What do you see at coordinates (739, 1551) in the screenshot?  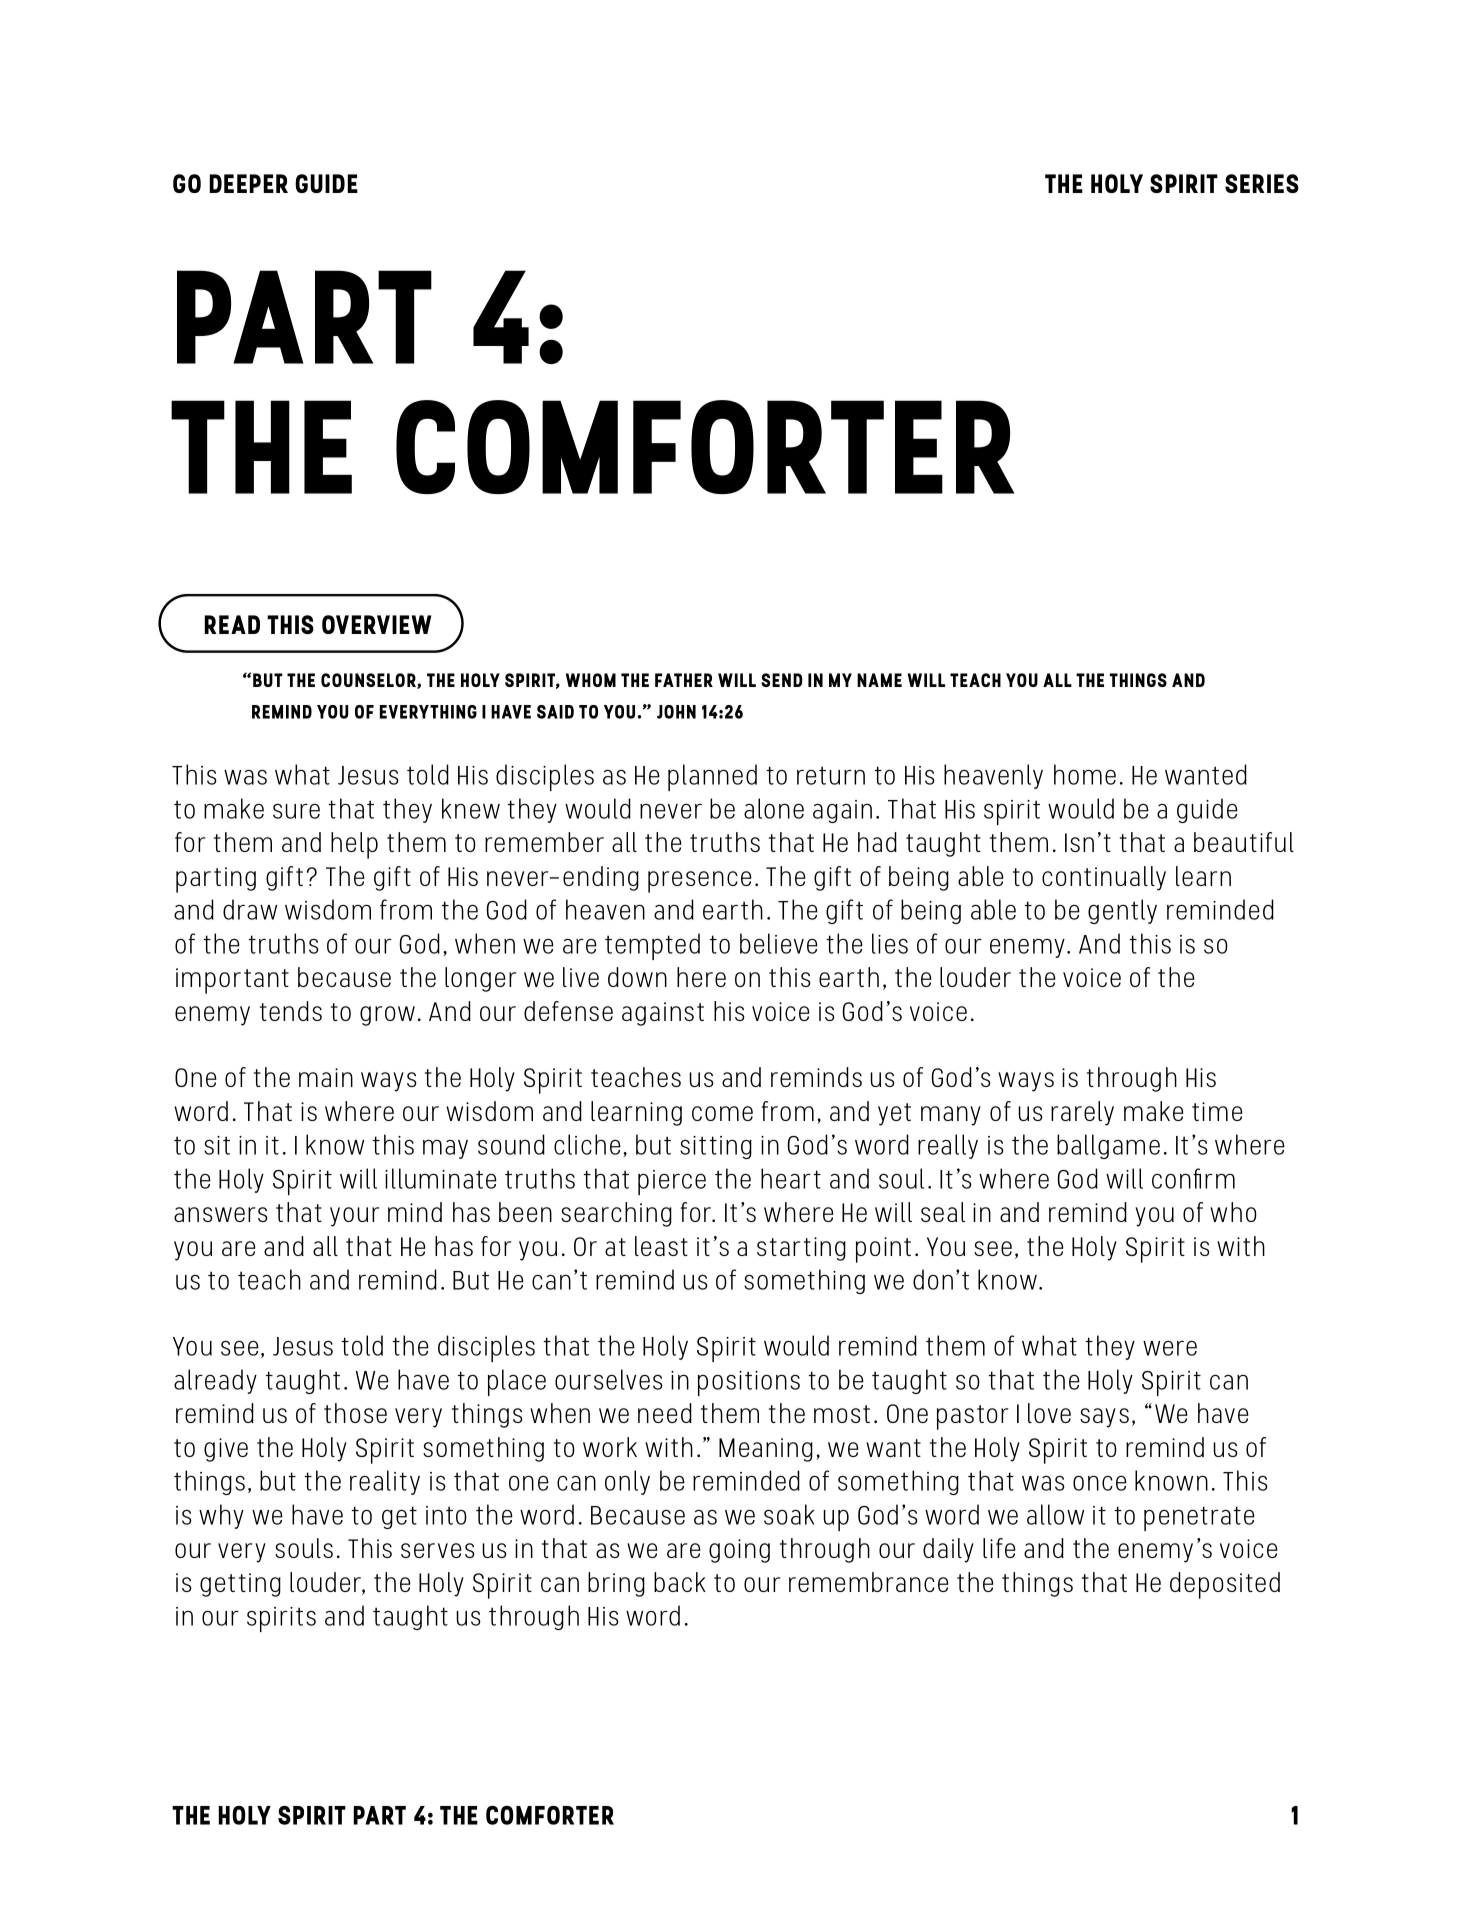 I see `going` at bounding box center [739, 1551].
